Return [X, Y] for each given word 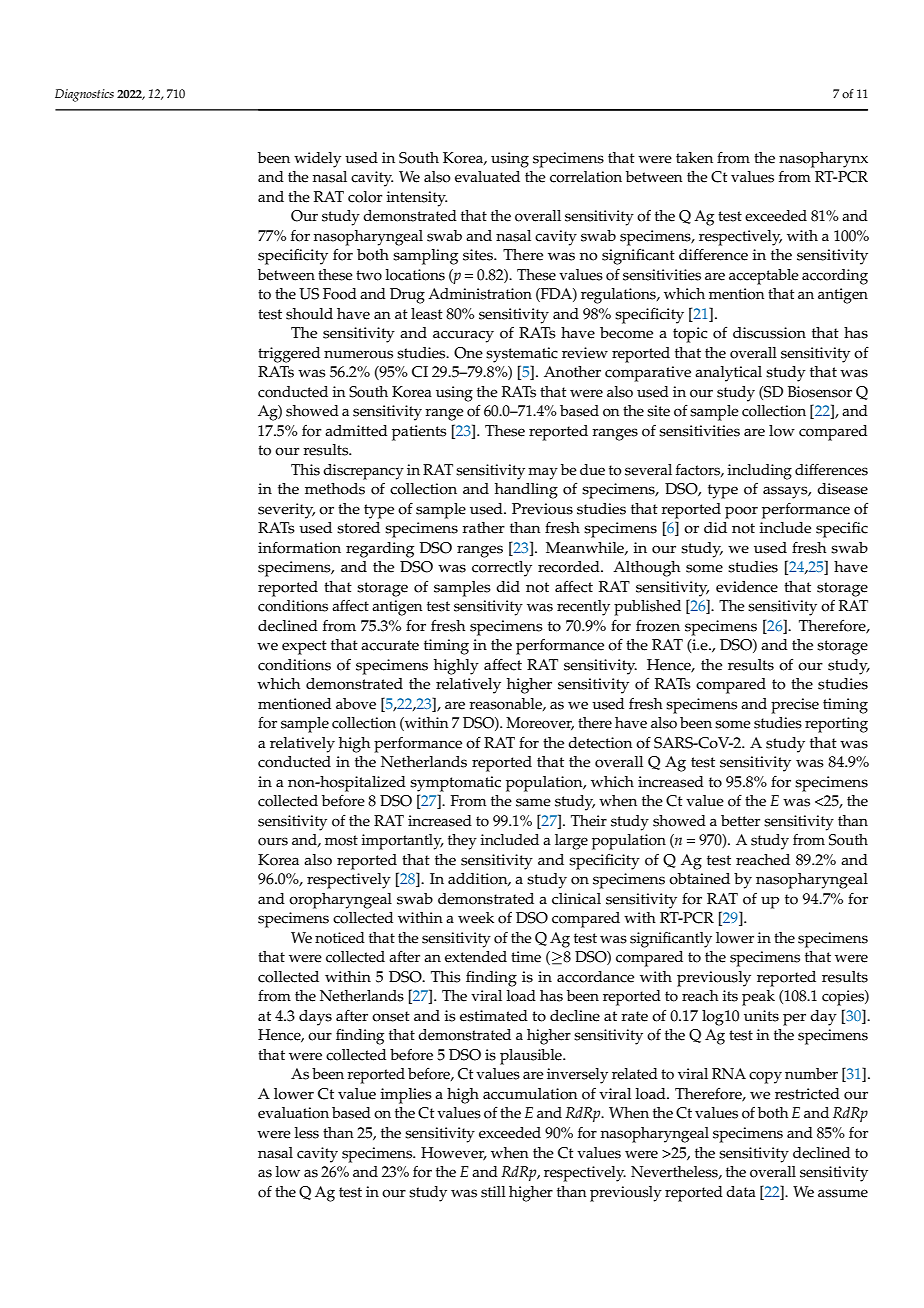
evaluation [293, 1113]
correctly [502, 569]
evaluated [487, 177]
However [454, 1153]
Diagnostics [84, 95]
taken [694, 158]
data [741, 1191]
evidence [747, 587]
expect [304, 647]
